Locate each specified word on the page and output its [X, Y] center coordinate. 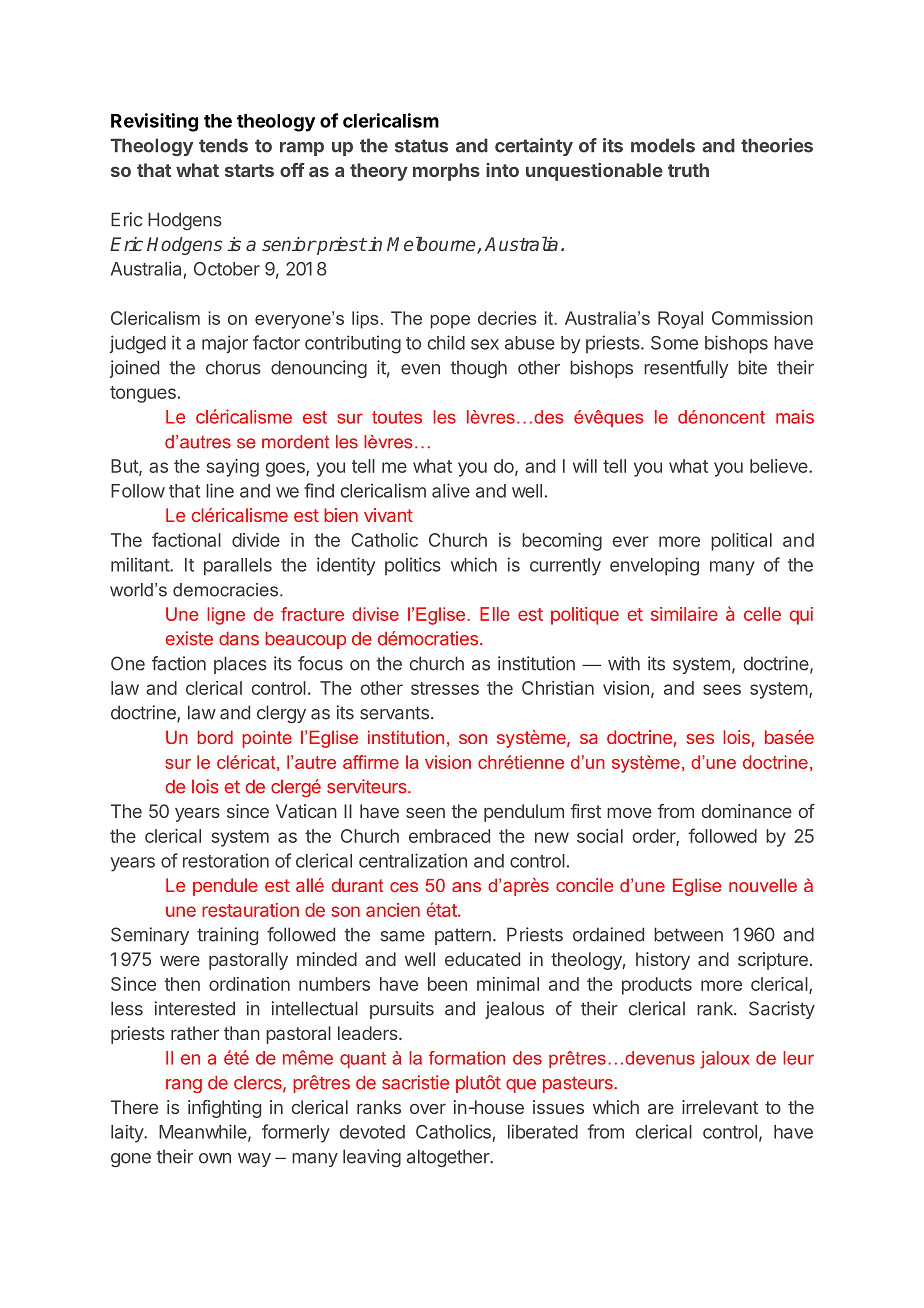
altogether [449, 1158]
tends [223, 145]
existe [189, 638]
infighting [224, 1109]
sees [722, 689]
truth [688, 170]
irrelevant [720, 1107]
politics [413, 566]
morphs [446, 172]
